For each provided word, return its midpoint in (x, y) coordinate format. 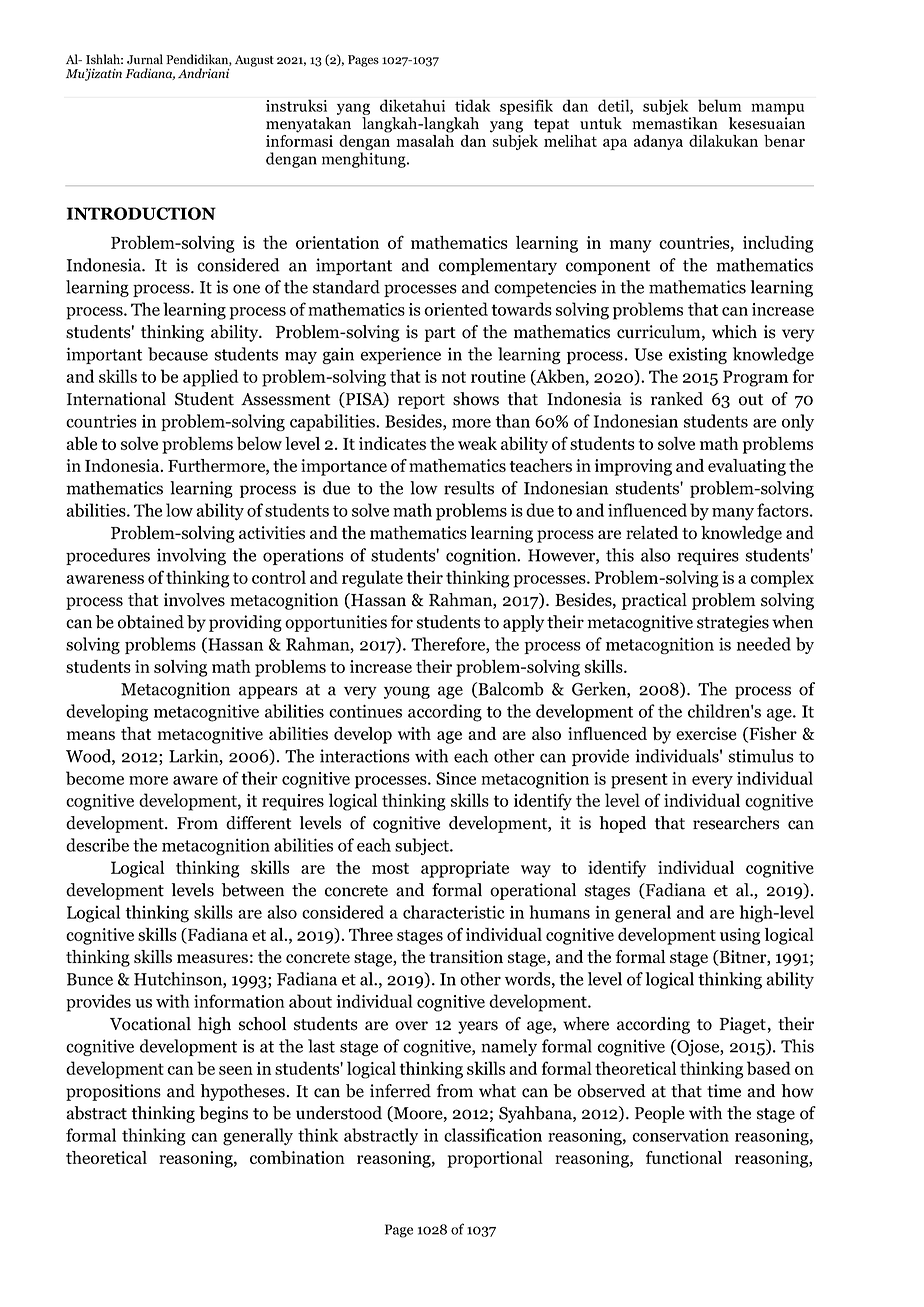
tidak (473, 105)
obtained (151, 622)
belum (720, 105)
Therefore (449, 645)
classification (493, 1135)
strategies (733, 623)
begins (223, 1114)
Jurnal (145, 59)
